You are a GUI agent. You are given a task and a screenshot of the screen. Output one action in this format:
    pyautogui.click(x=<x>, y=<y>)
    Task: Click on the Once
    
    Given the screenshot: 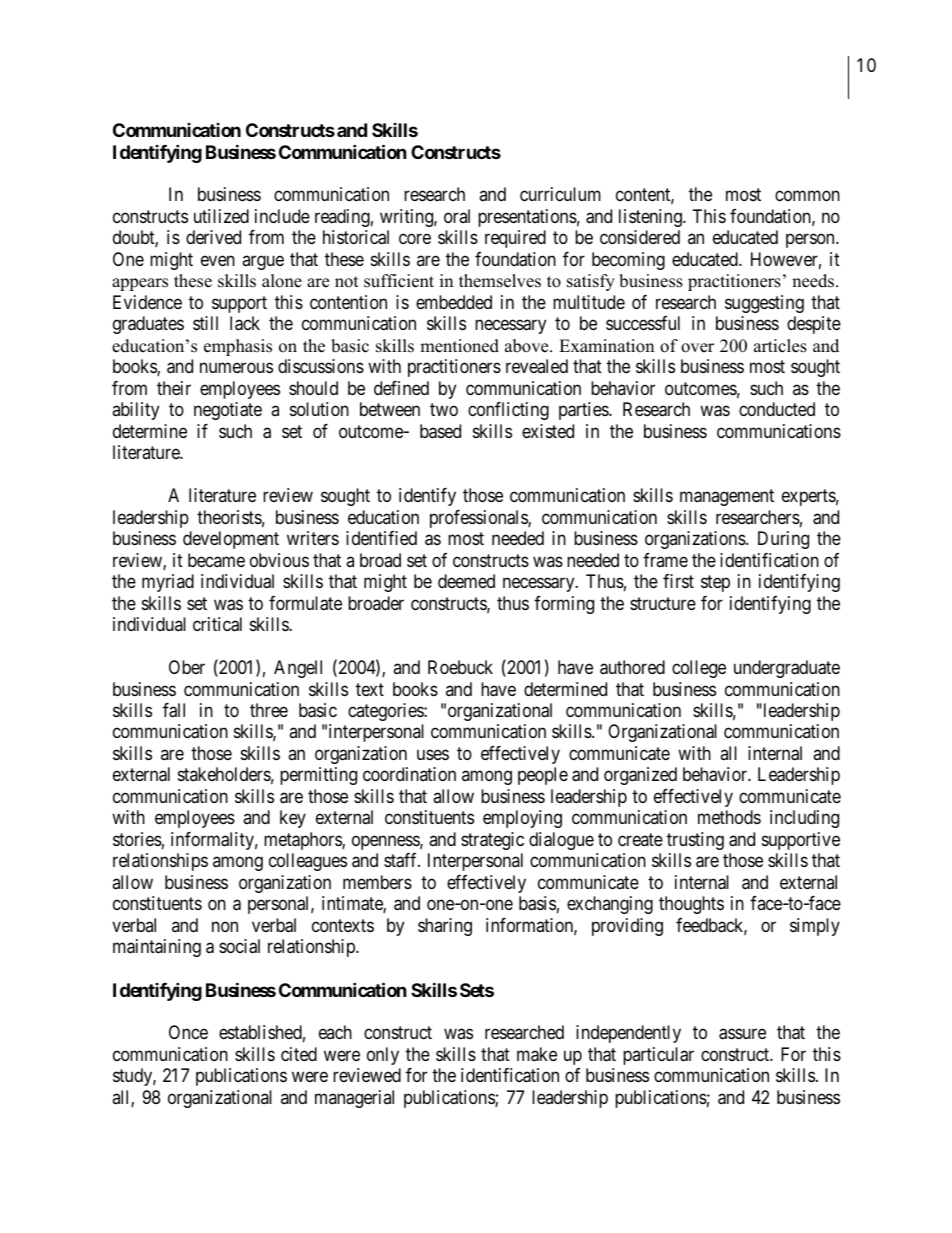 What is the action you would take?
    pyautogui.click(x=188, y=1032)
